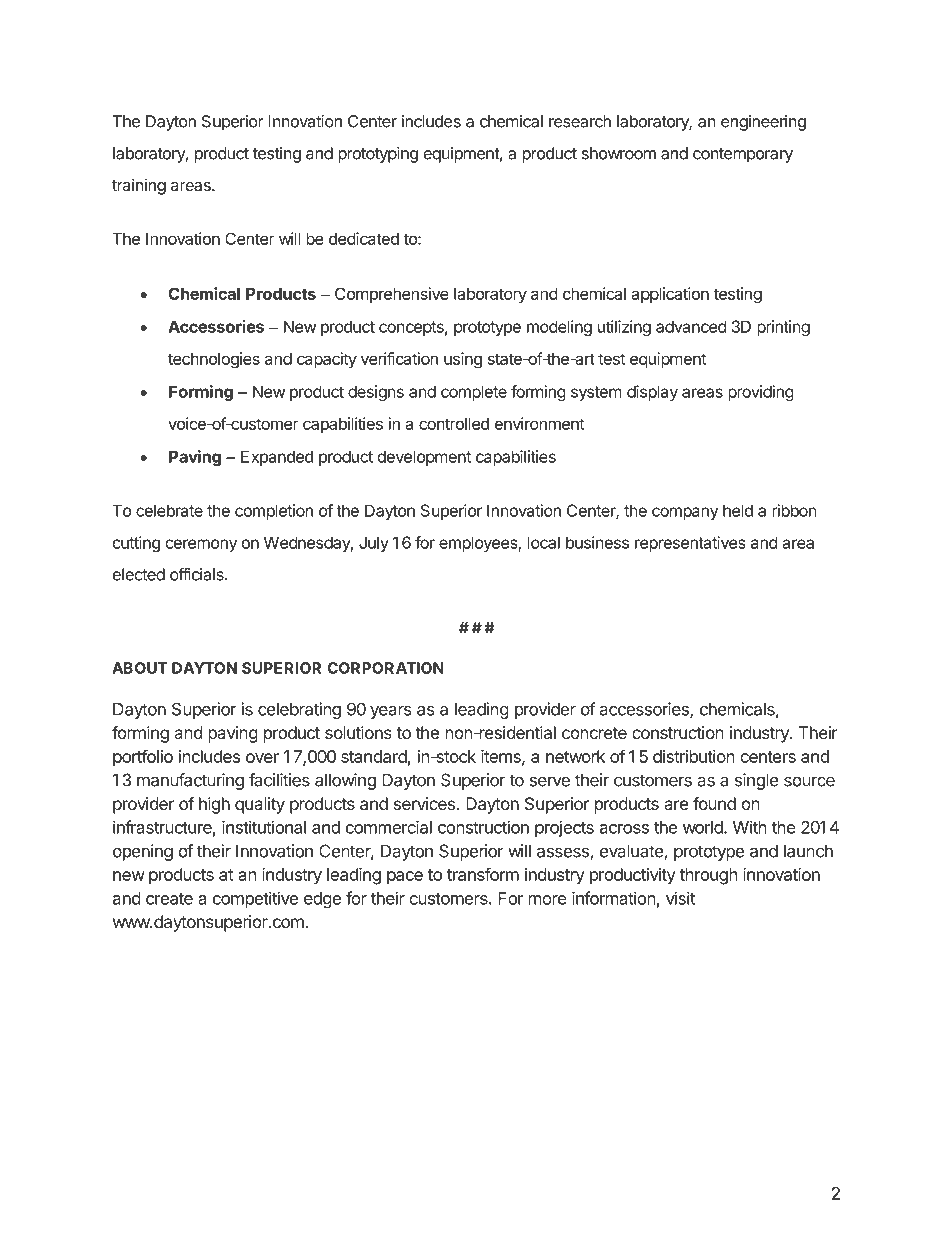 Image resolution: width=952 pixels, height=1233 pixels. Describe the element at coordinates (474, 393) in the screenshot. I see `complete` at that location.
